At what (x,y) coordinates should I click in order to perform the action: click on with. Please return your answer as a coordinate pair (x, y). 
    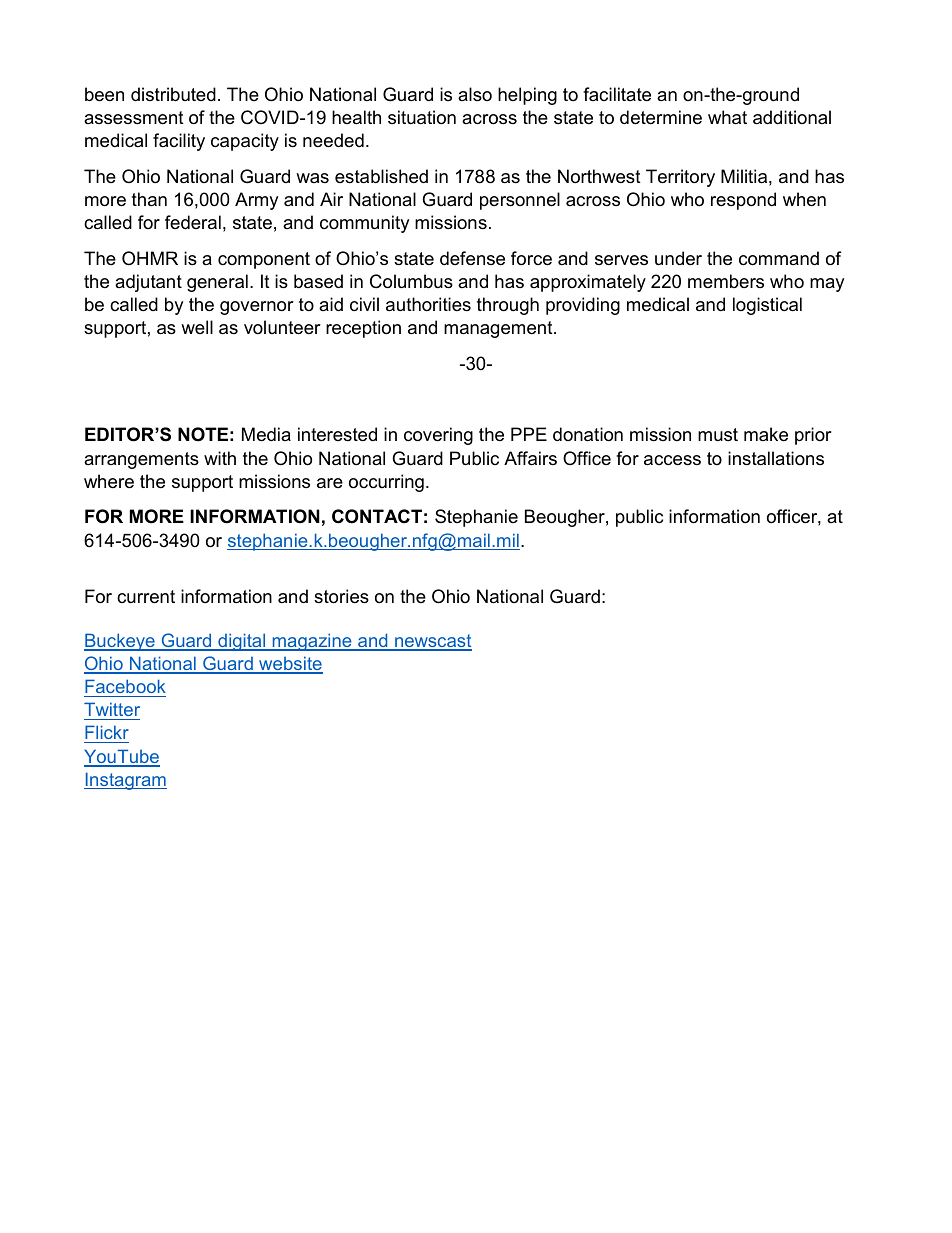
    Looking at the image, I should click on (220, 458).
